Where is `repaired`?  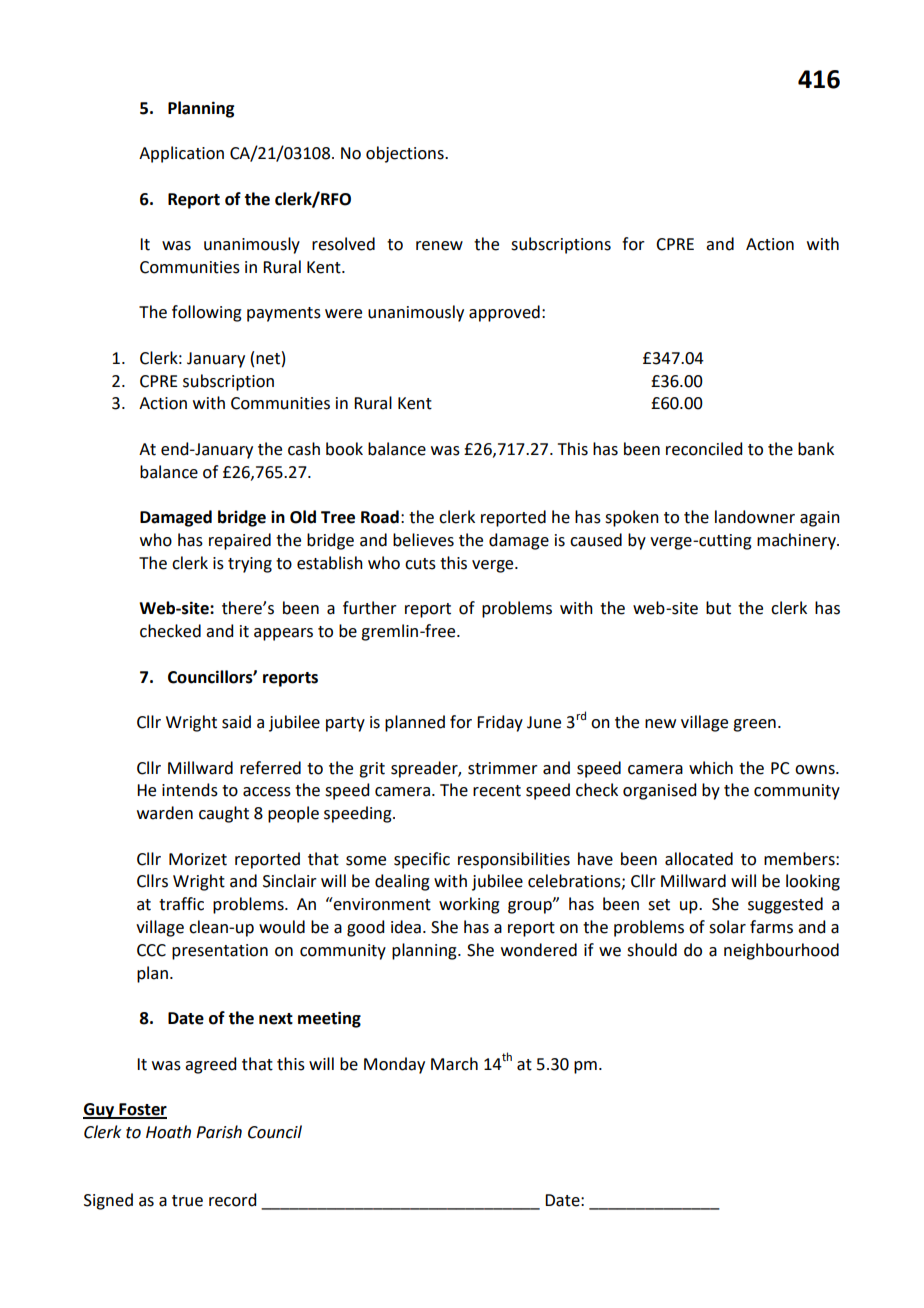 repaired is located at coordinates (240, 541).
